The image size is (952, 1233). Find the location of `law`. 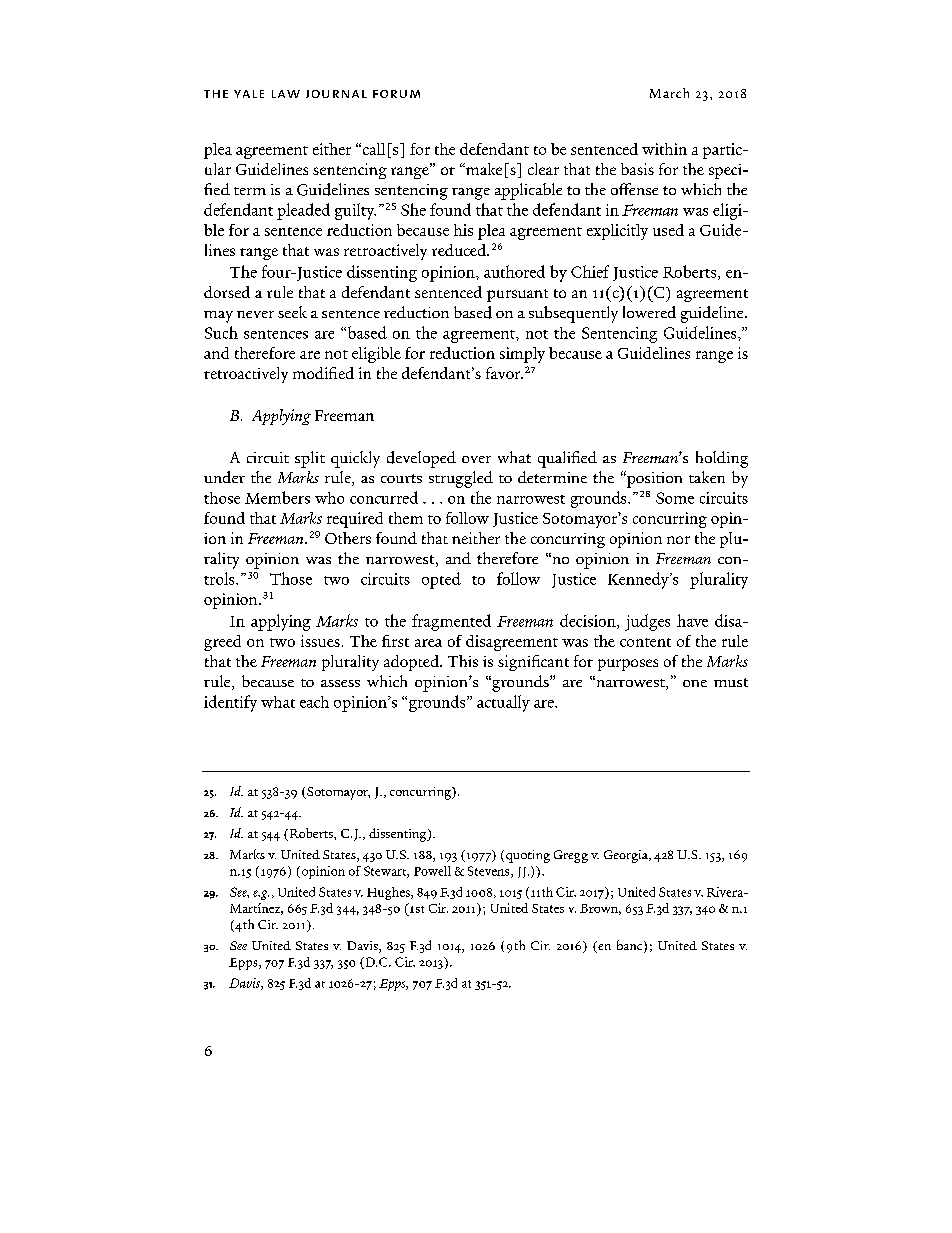

law is located at coordinates (286, 94).
